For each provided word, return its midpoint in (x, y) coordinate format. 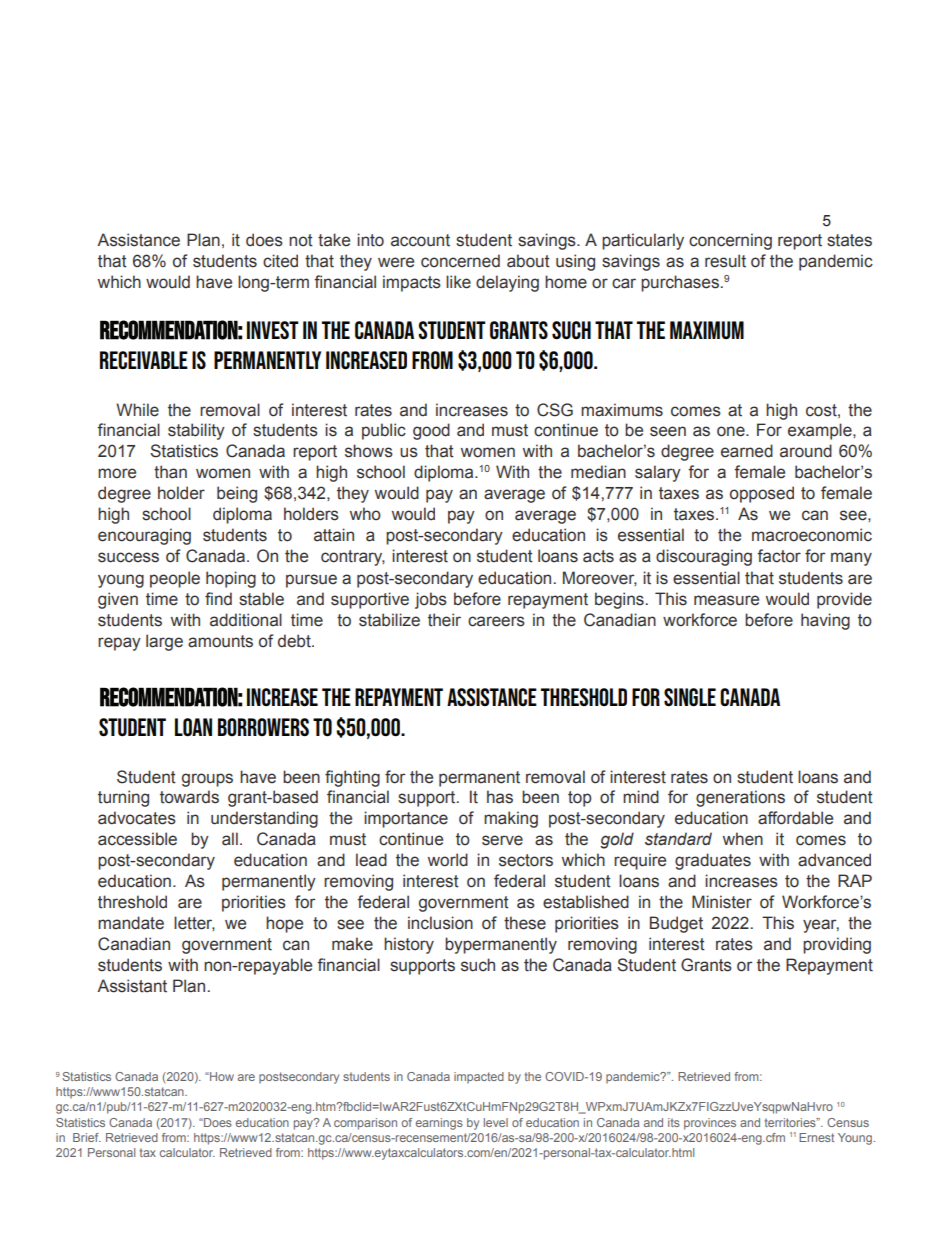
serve (502, 840)
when (743, 839)
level (496, 1122)
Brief (87, 1137)
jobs (431, 600)
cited (280, 261)
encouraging (144, 536)
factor (779, 556)
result (725, 261)
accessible (137, 839)
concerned (460, 261)
